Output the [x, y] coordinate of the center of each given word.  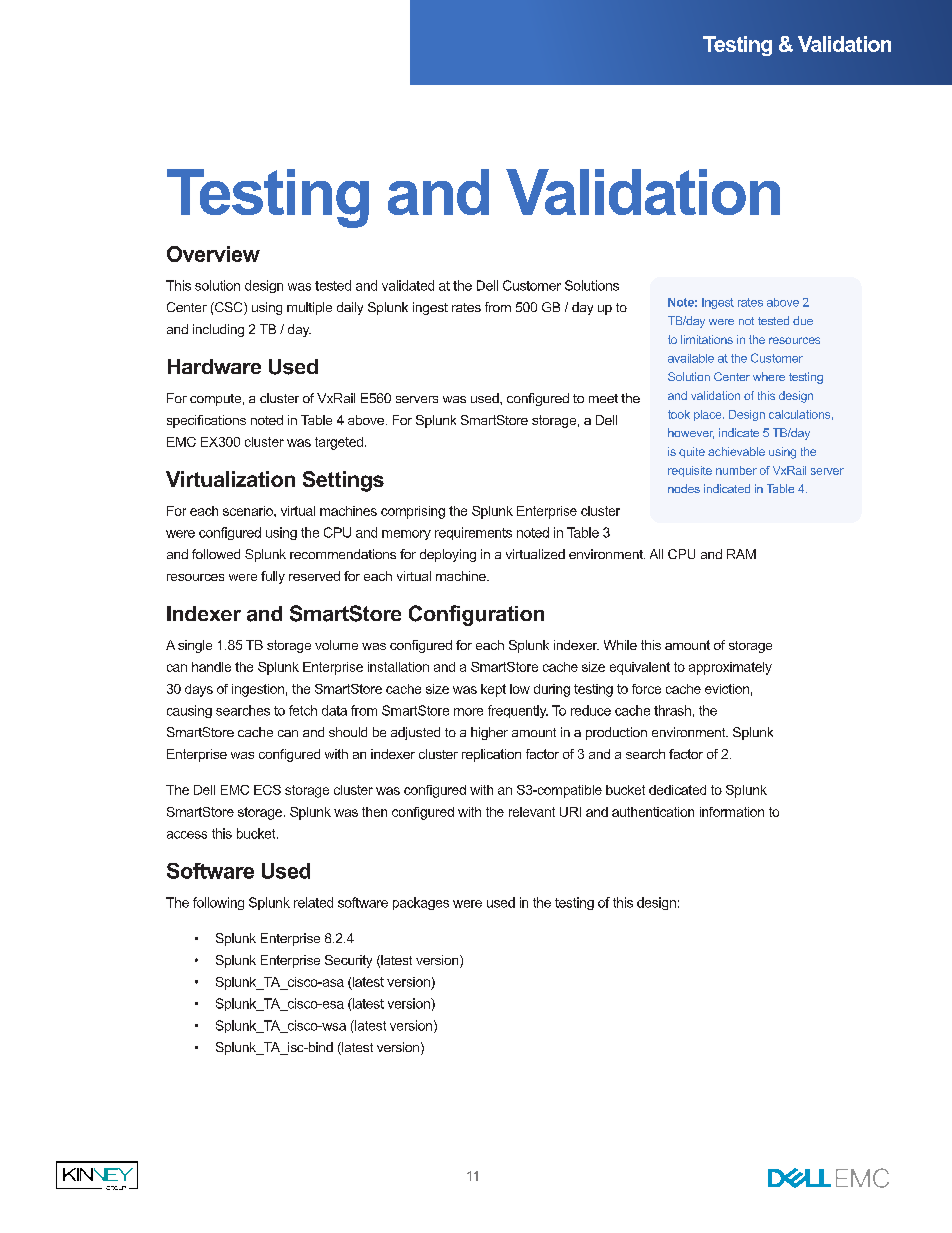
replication [491, 755]
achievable [736, 451]
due [803, 320]
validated [408, 285]
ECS [267, 790]
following [218, 903]
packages [421, 903]
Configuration [476, 615]
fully [273, 577]
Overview [213, 254]
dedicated [677, 790]
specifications [206, 421]
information [732, 812]
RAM [741, 554]
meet [603, 398]
